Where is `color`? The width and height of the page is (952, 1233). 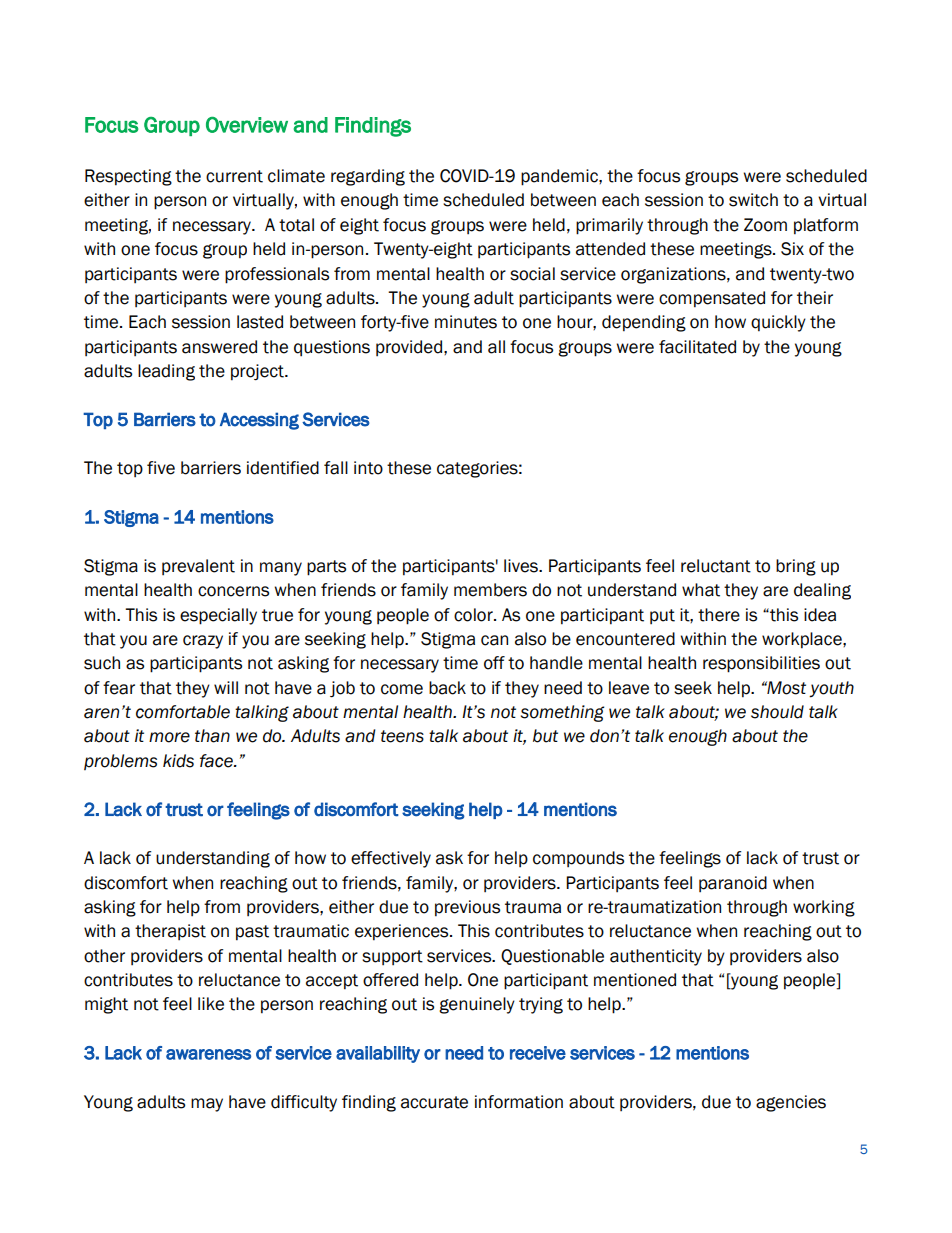 color is located at coordinates (474, 615).
